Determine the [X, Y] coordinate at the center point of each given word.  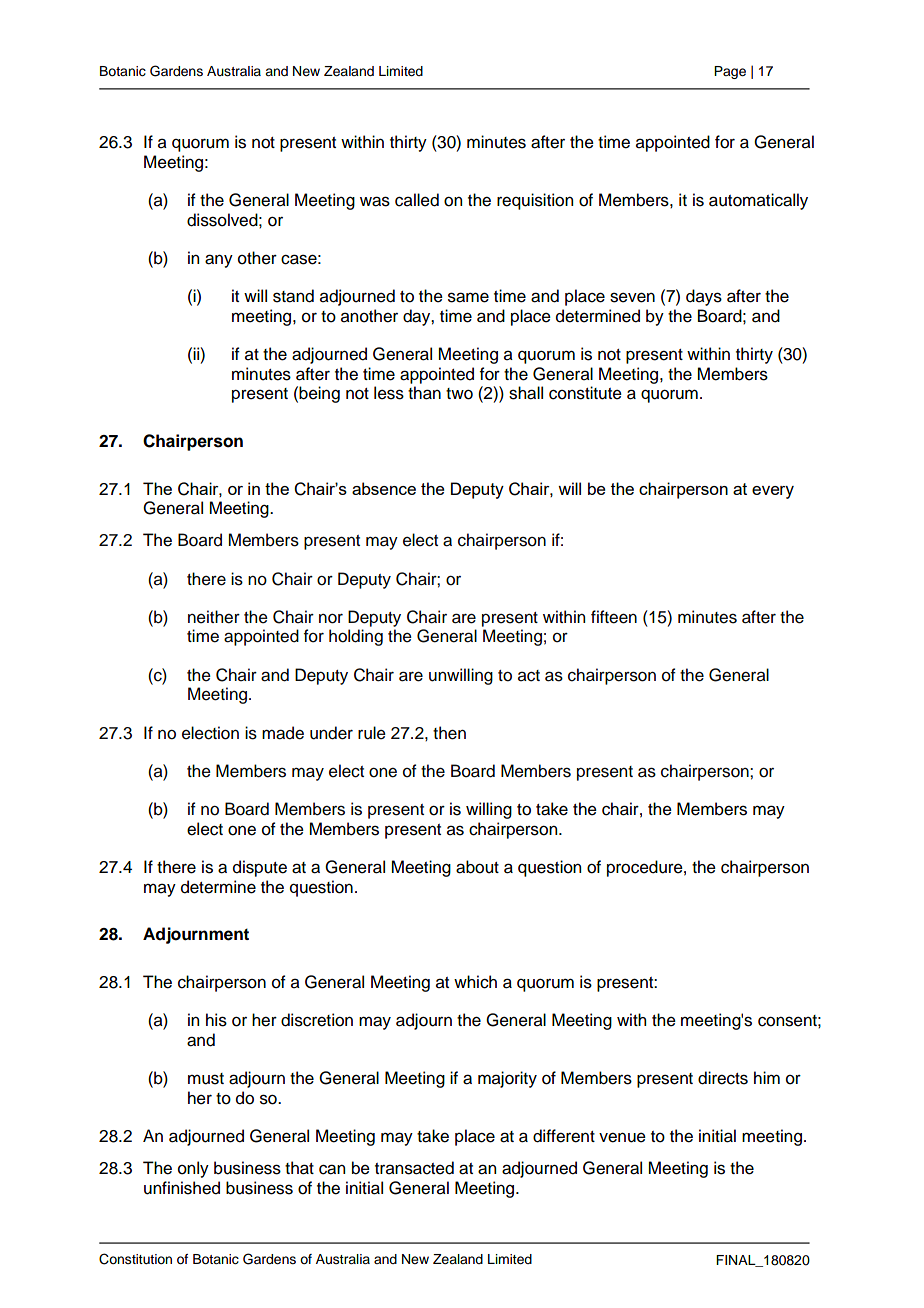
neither [214, 617]
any [219, 261]
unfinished [182, 1188]
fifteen [614, 617]
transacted [414, 1168]
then [449, 733]
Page [730, 72]
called [417, 200]
